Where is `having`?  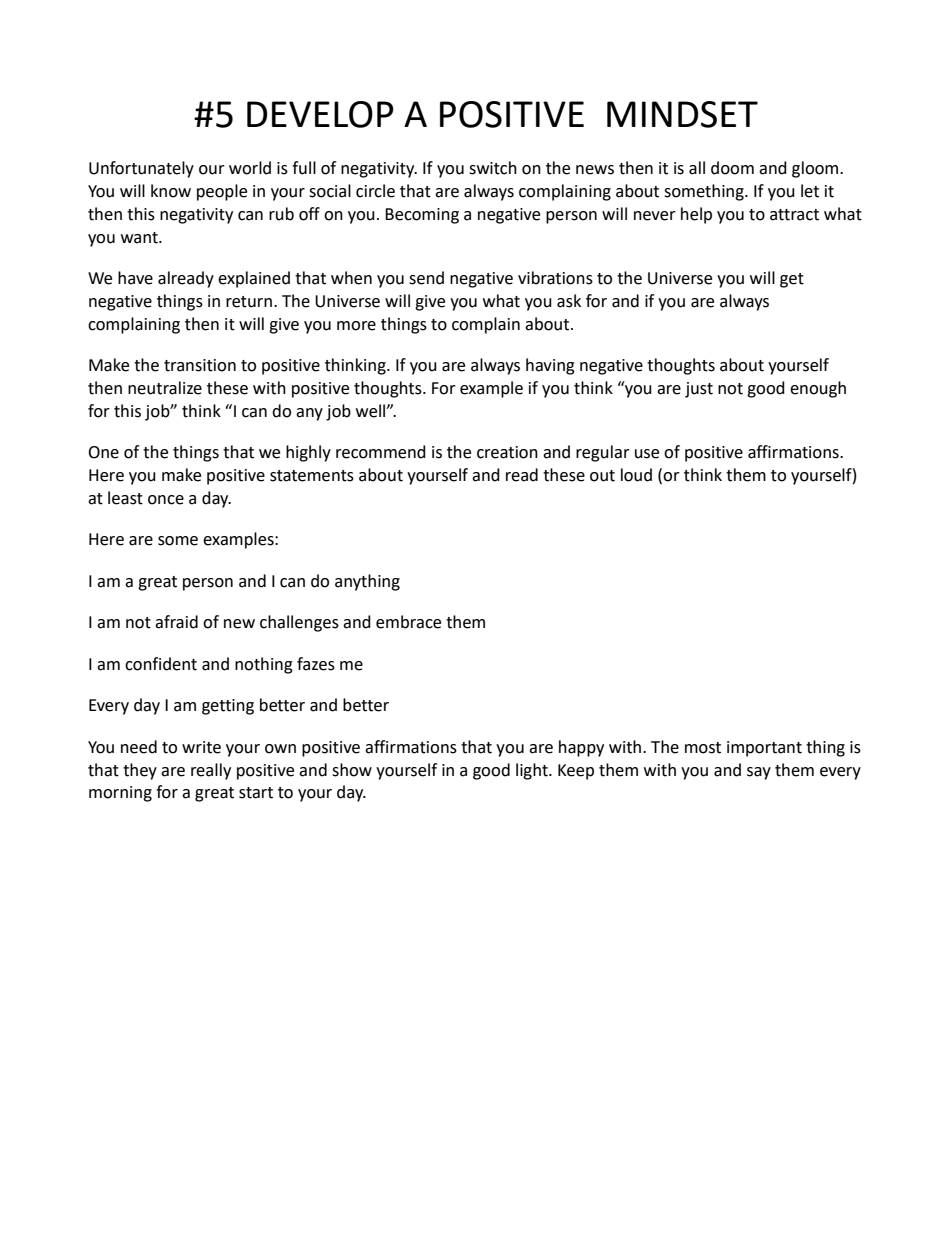
having is located at coordinates (550, 366).
